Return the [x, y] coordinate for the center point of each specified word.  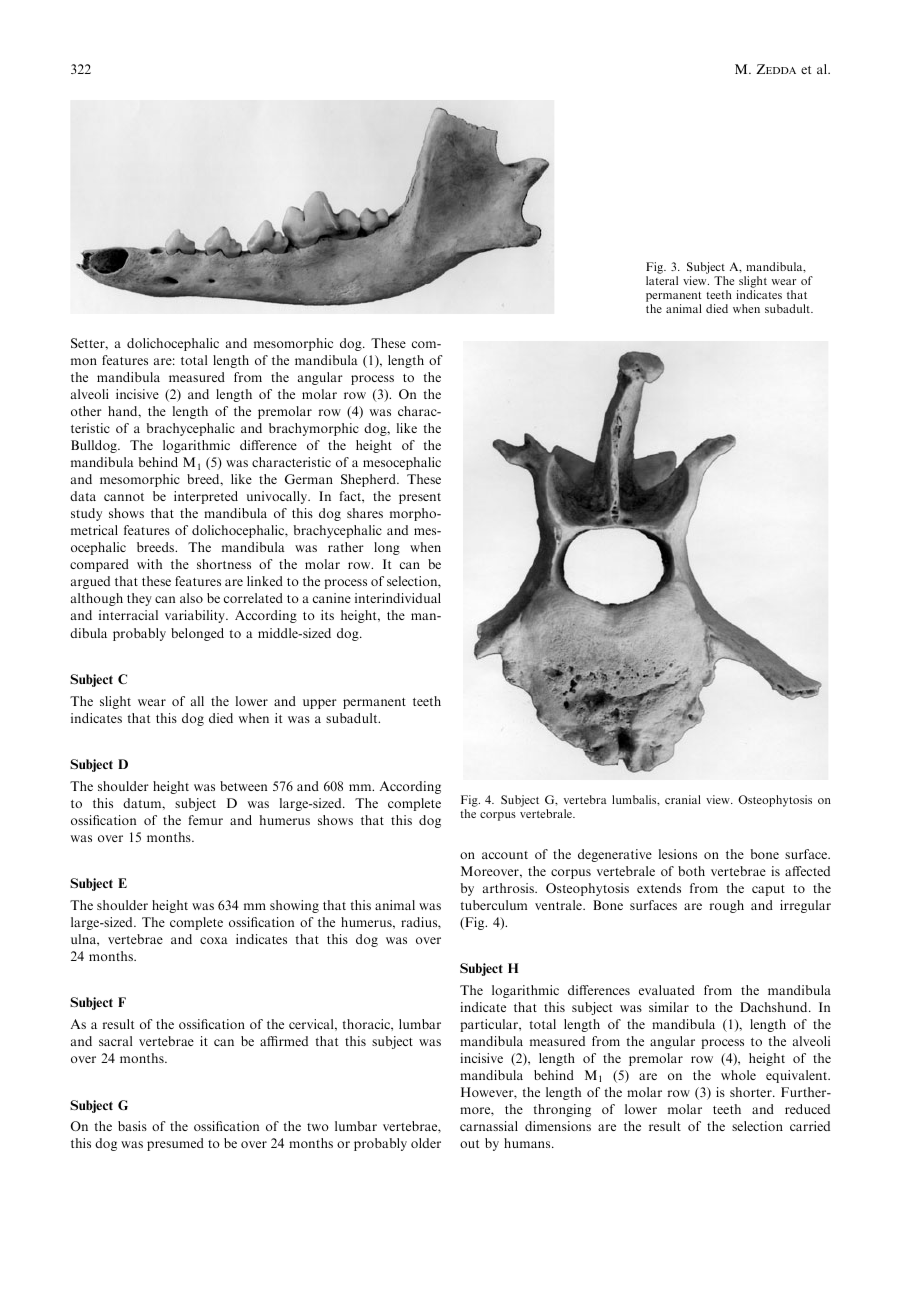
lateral [662, 280]
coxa [214, 940]
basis [132, 1126]
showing [294, 906]
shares [365, 513]
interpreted [206, 497]
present [420, 498]
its [327, 615]
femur [206, 820]
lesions [678, 854]
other [86, 411]
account [505, 855]
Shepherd [369, 480]
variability [196, 616]
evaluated [667, 990]
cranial [683, 799]
